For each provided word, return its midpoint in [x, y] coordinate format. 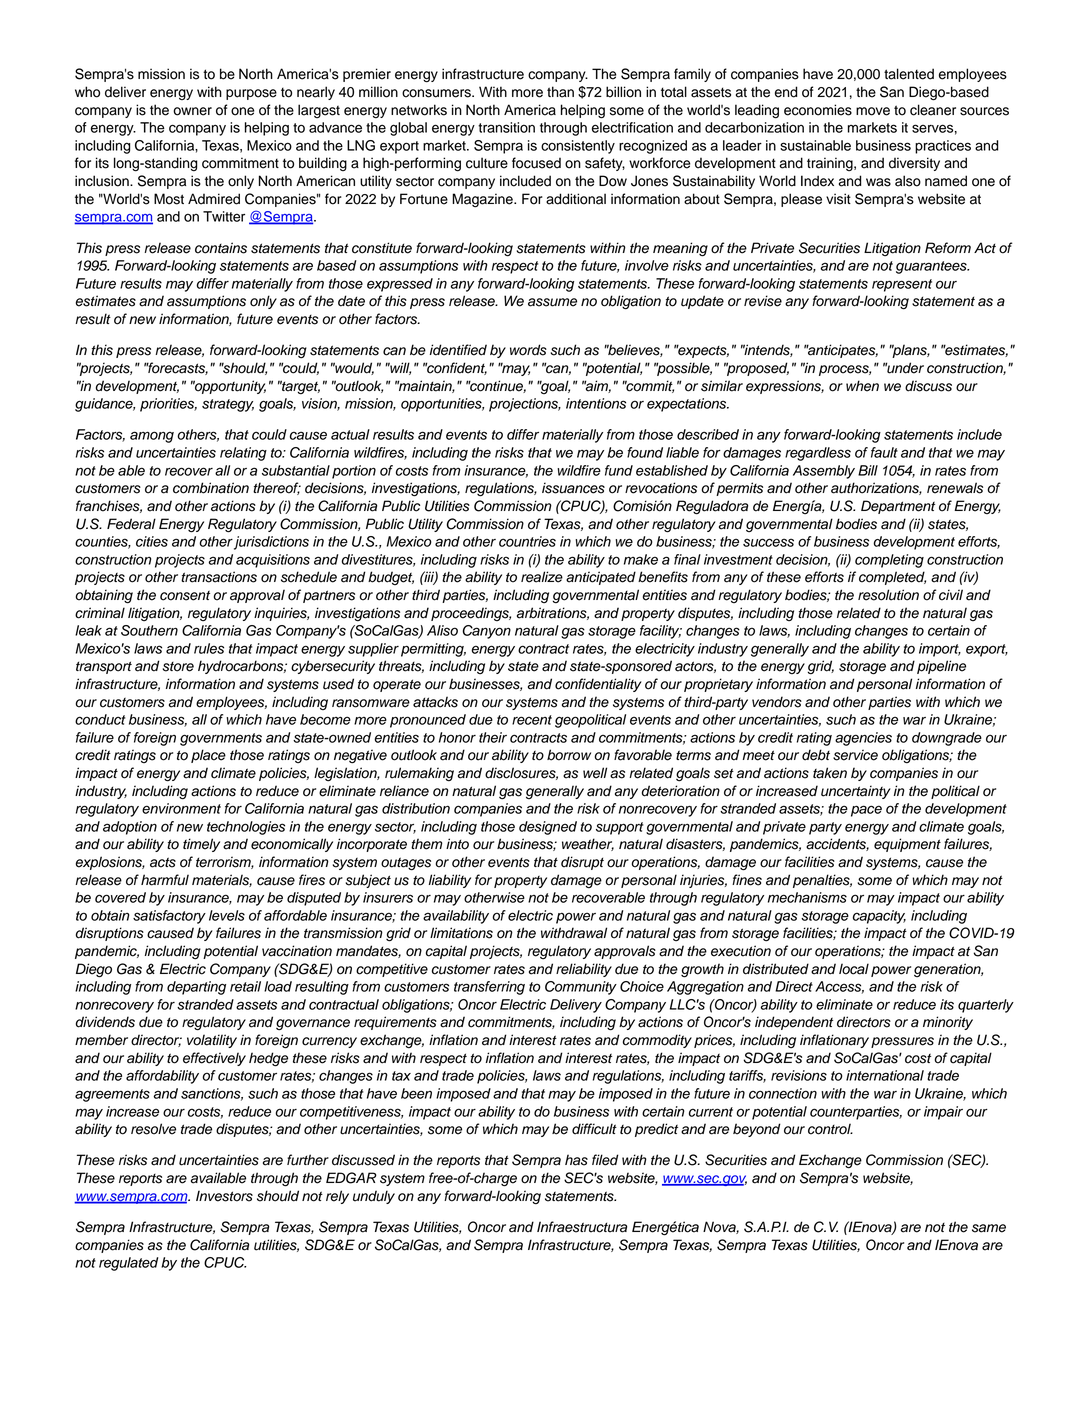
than [560, 92]
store [178, 667]
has [576, 1160]
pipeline [941, 667]
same [989, 1228]
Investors [224, 1196]
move [873, 111]
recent [532, 720]
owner [192, 111]
